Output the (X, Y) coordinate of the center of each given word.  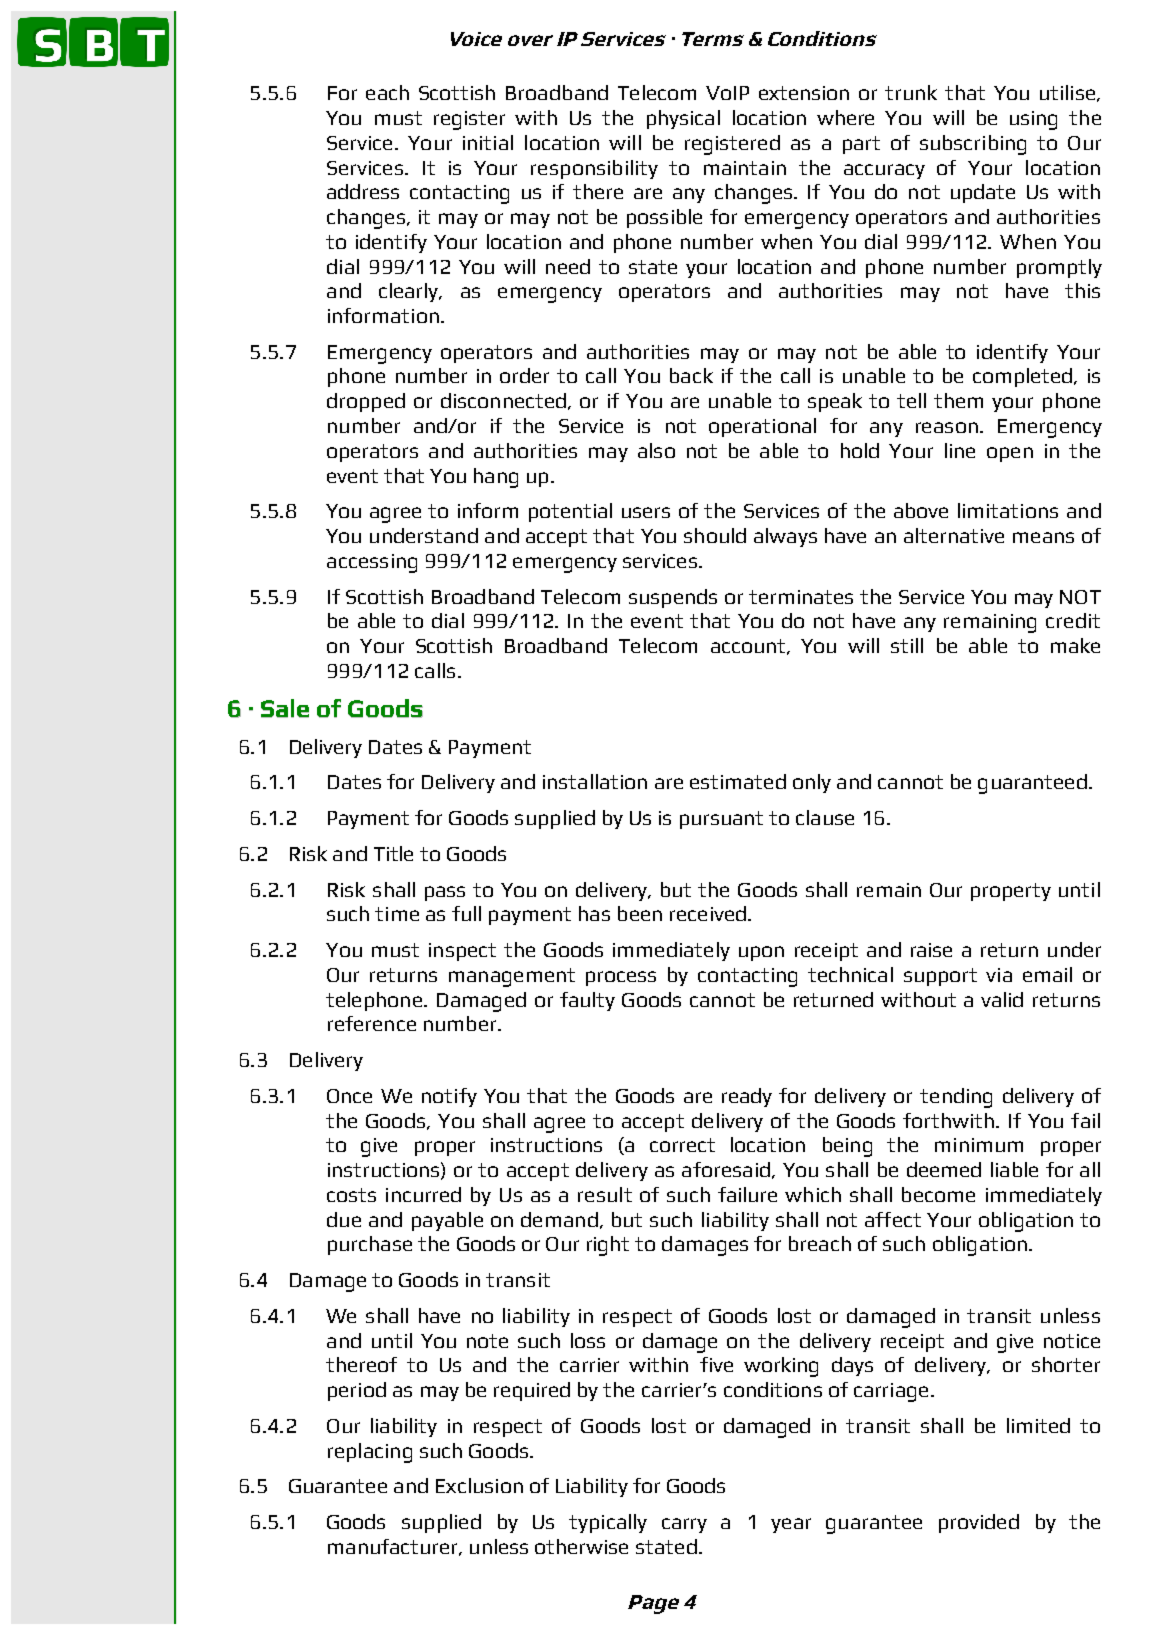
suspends (673, 598)
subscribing (973, 145)
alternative (954, 535)
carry (684, 1525)
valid (1002, 999)
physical (683, 119)
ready (747, 1097)
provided (979, 1523)
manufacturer (394, 1547)
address (363, 191)
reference (372, 1023)
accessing (372, 563)
